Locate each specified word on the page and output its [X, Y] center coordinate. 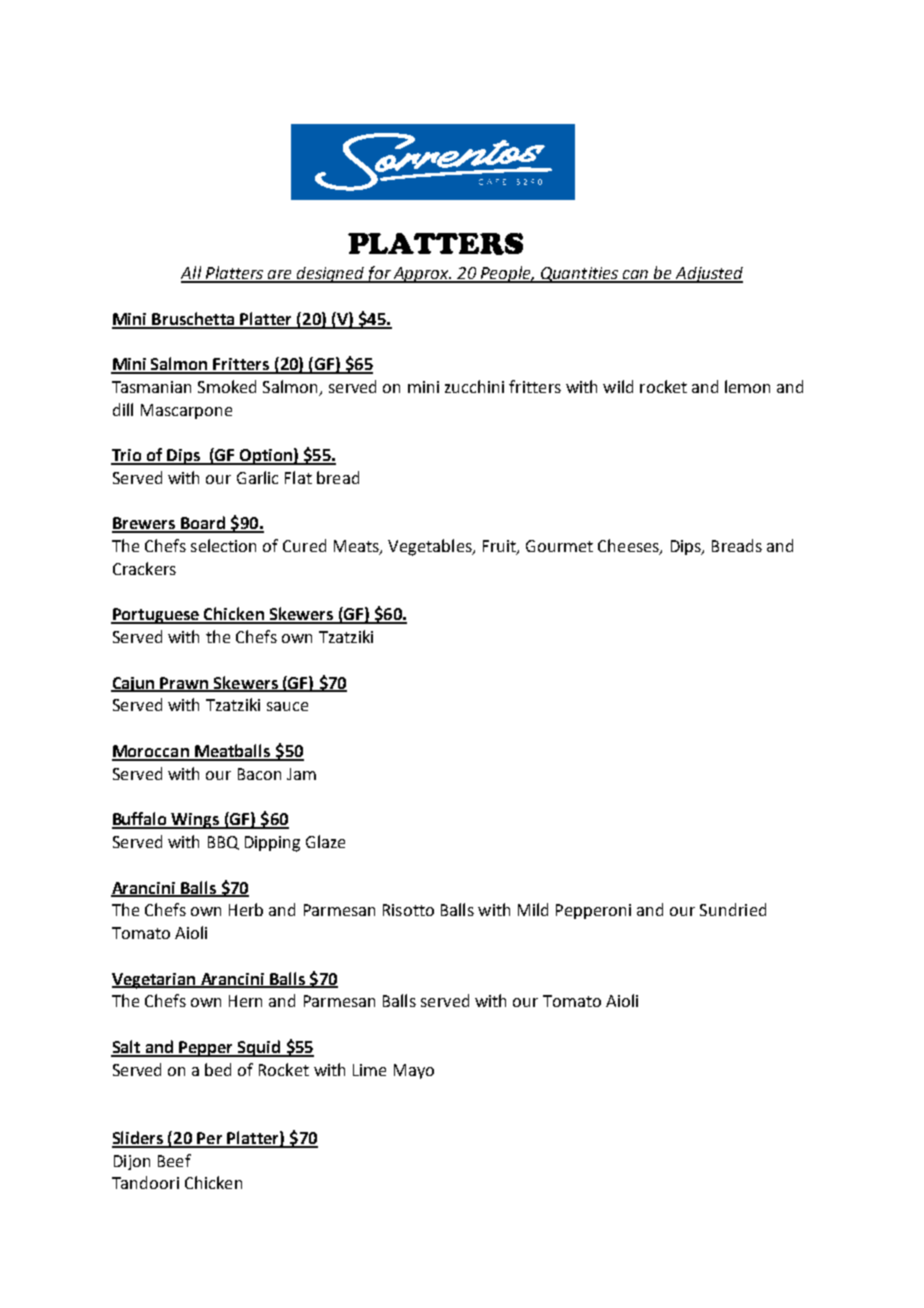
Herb [246, 909]
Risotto [408, 910]
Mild [533, 909]
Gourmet [559, 546]
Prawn [185, 684]
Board [203, 524]
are [280, 276]
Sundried [733, 909]
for [379, 274]
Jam [301, 774]
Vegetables [431, 547]
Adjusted [708, 275]
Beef [174, 1160]
